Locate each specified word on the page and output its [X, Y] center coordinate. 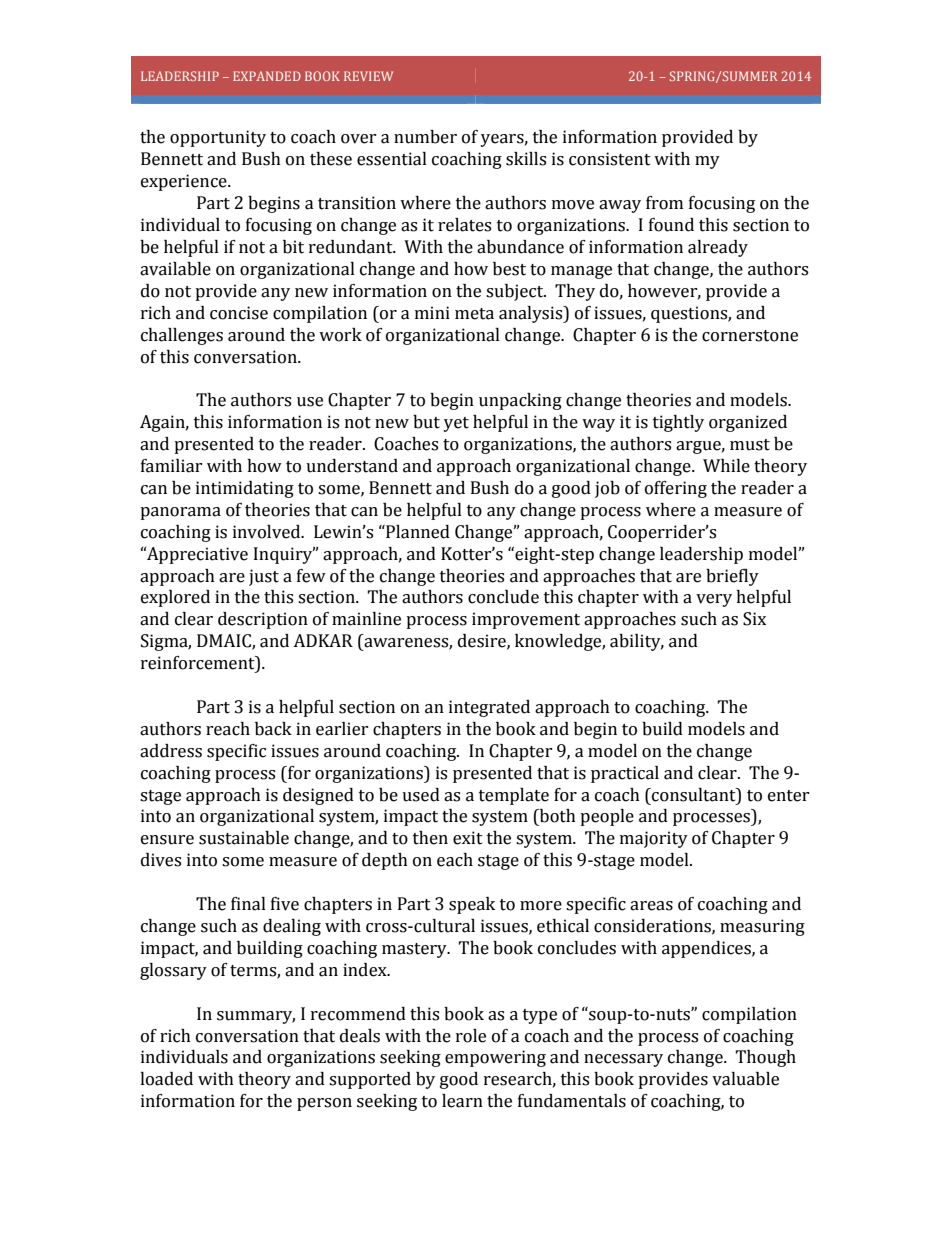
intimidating [245, 489]
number [425, 137]
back [273, 729]
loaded [166, 1079]
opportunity [218, 138]
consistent [610, 159]
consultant [694, 795]
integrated [489, 708]
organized [748, 423]
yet [456, 424]
